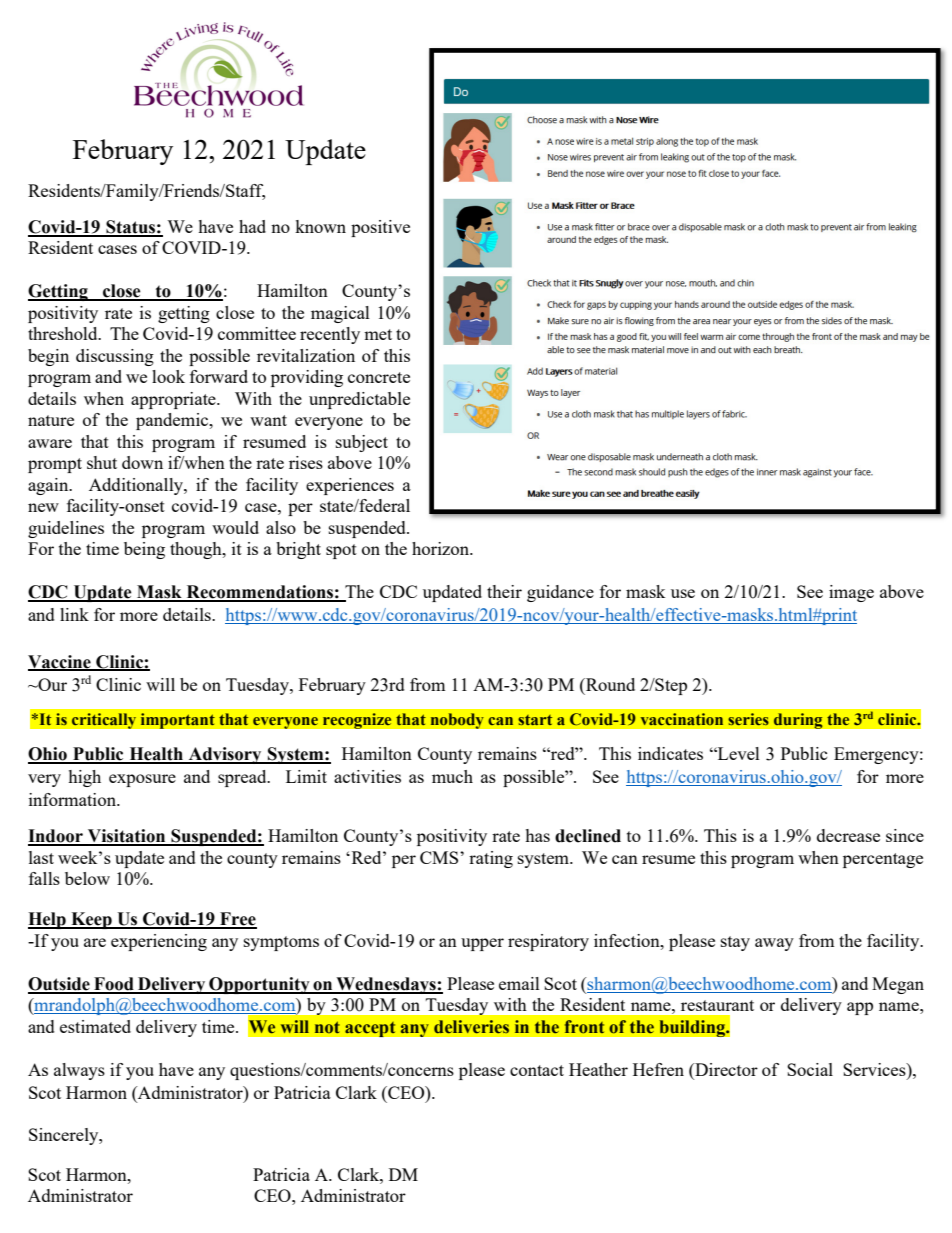 The image size is (952, 1233). Describe the element at coordinates (848, 835) in the screenshot. I see `decrease` at that location.
